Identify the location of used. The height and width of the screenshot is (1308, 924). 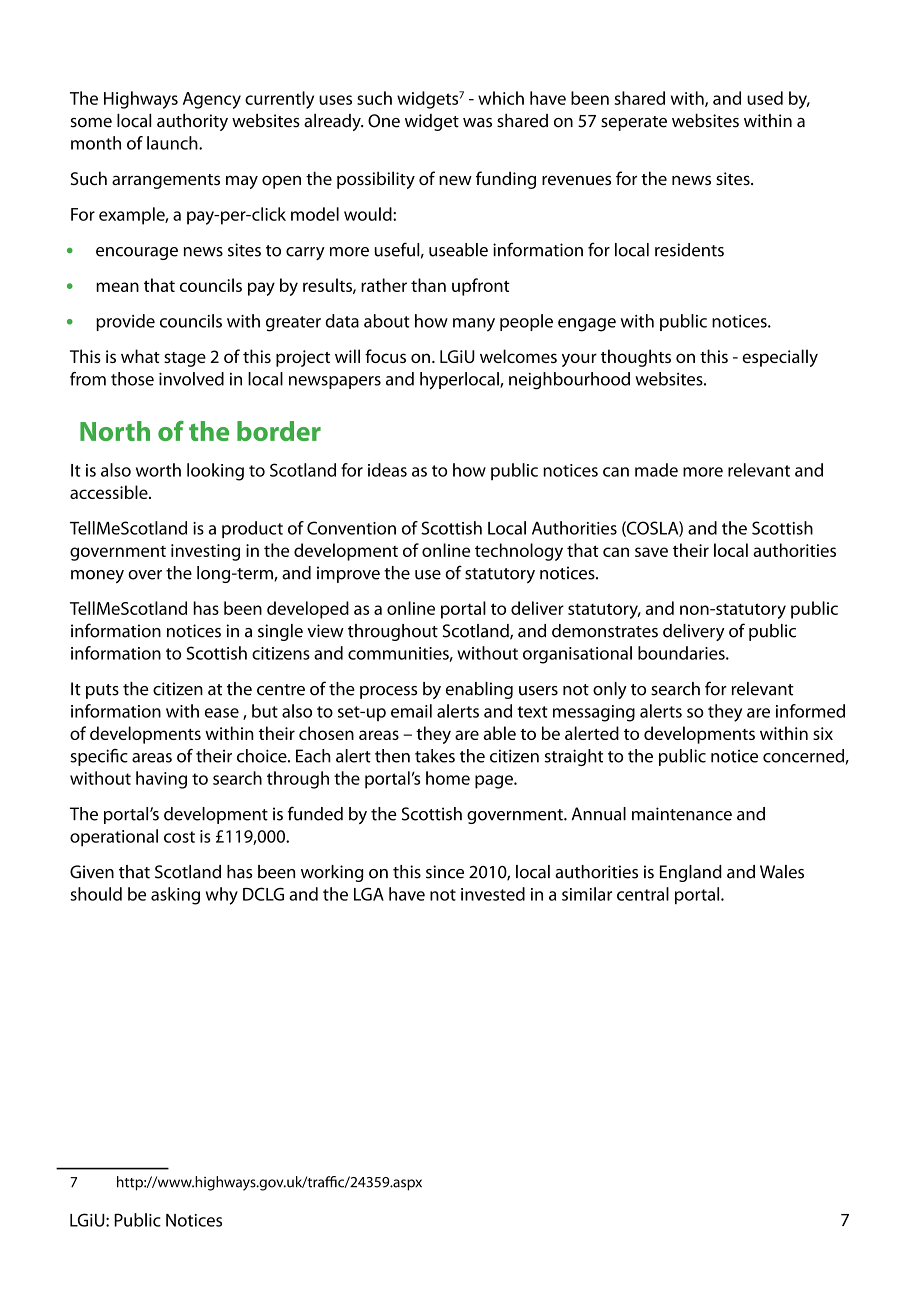
(765, 98).
